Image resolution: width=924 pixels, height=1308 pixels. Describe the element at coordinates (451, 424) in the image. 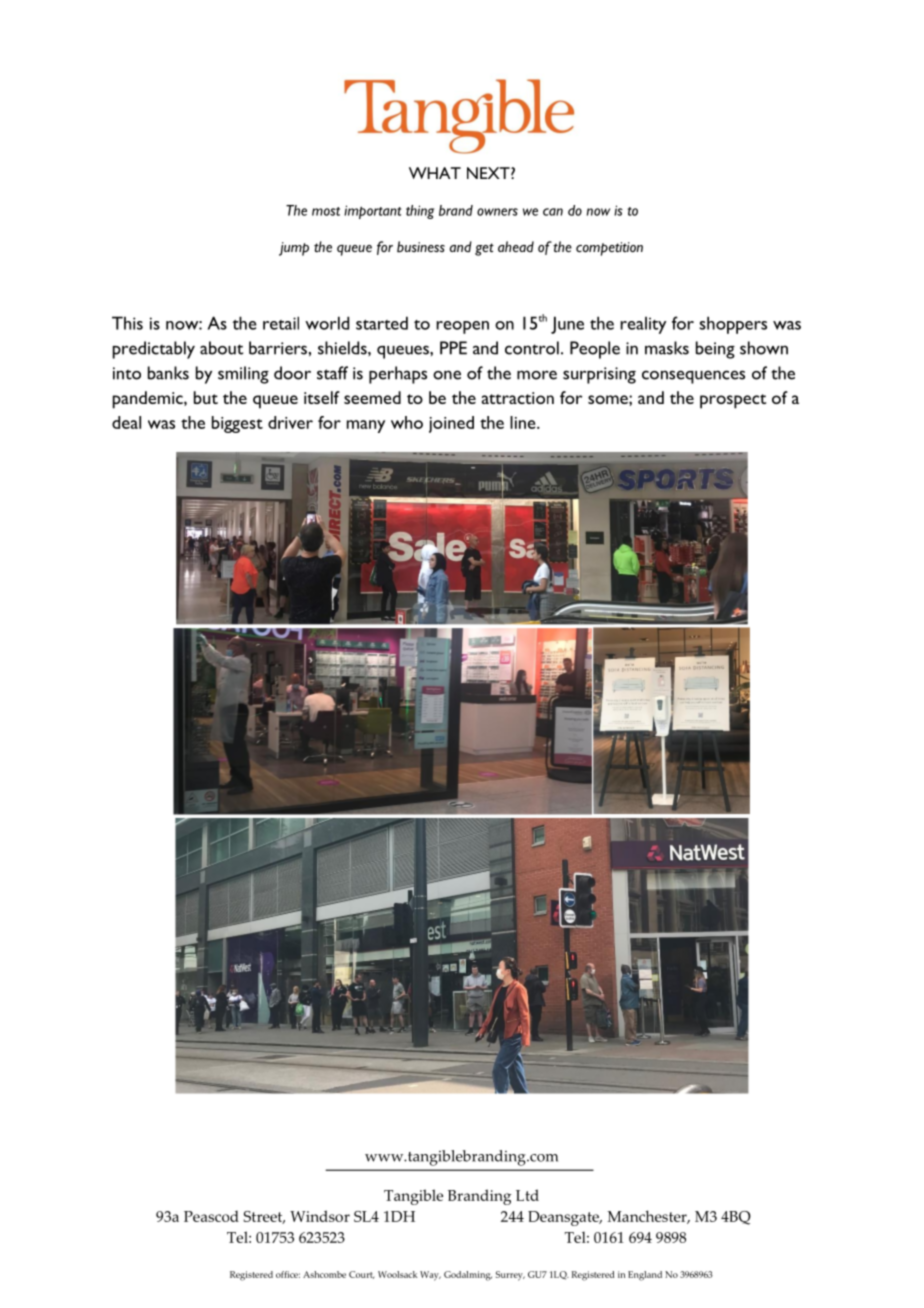

I see `joined` at that location.
